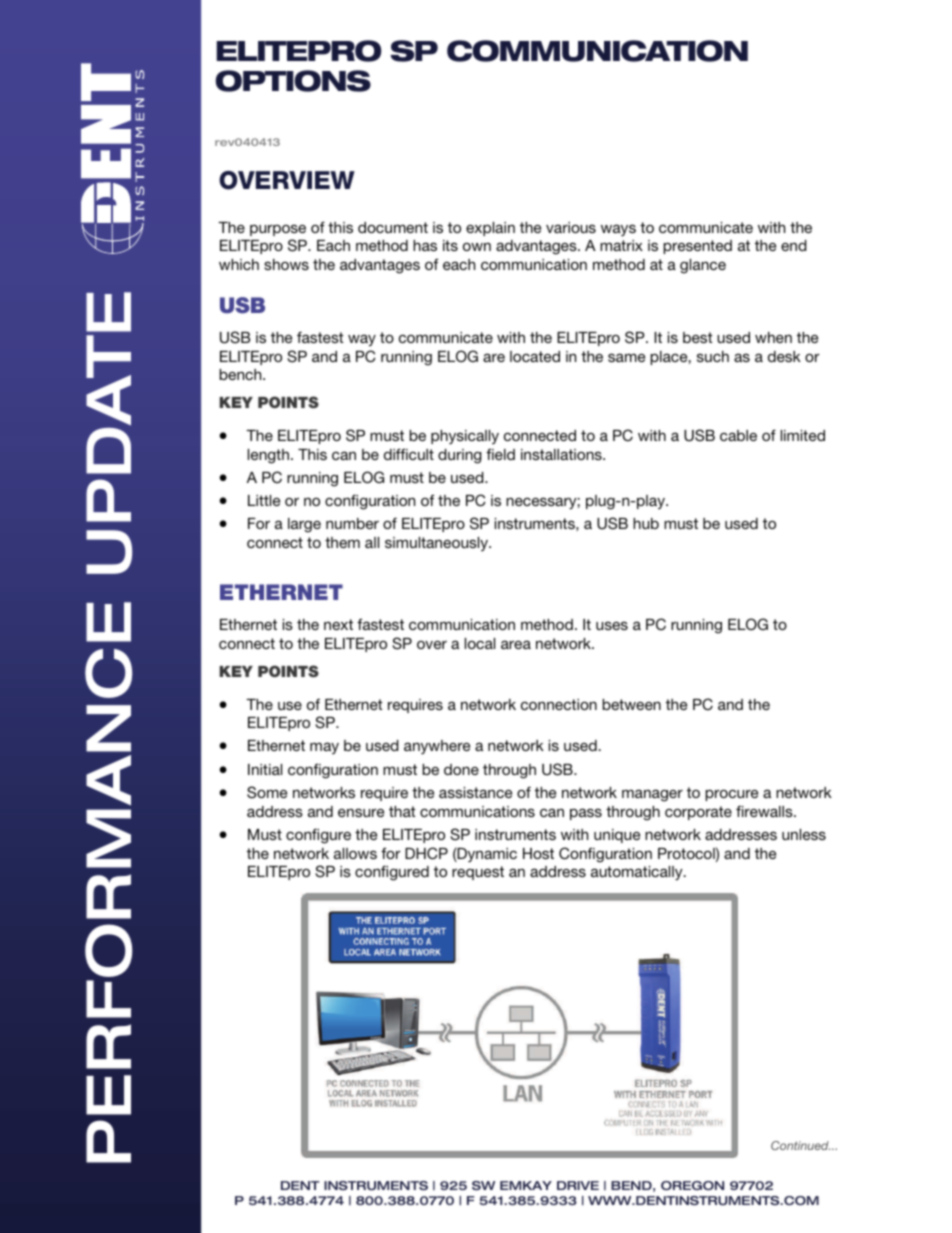 The width and height of the screenshot is (952, 1233). I want to click on DRIVE, so click(578, 1185).
